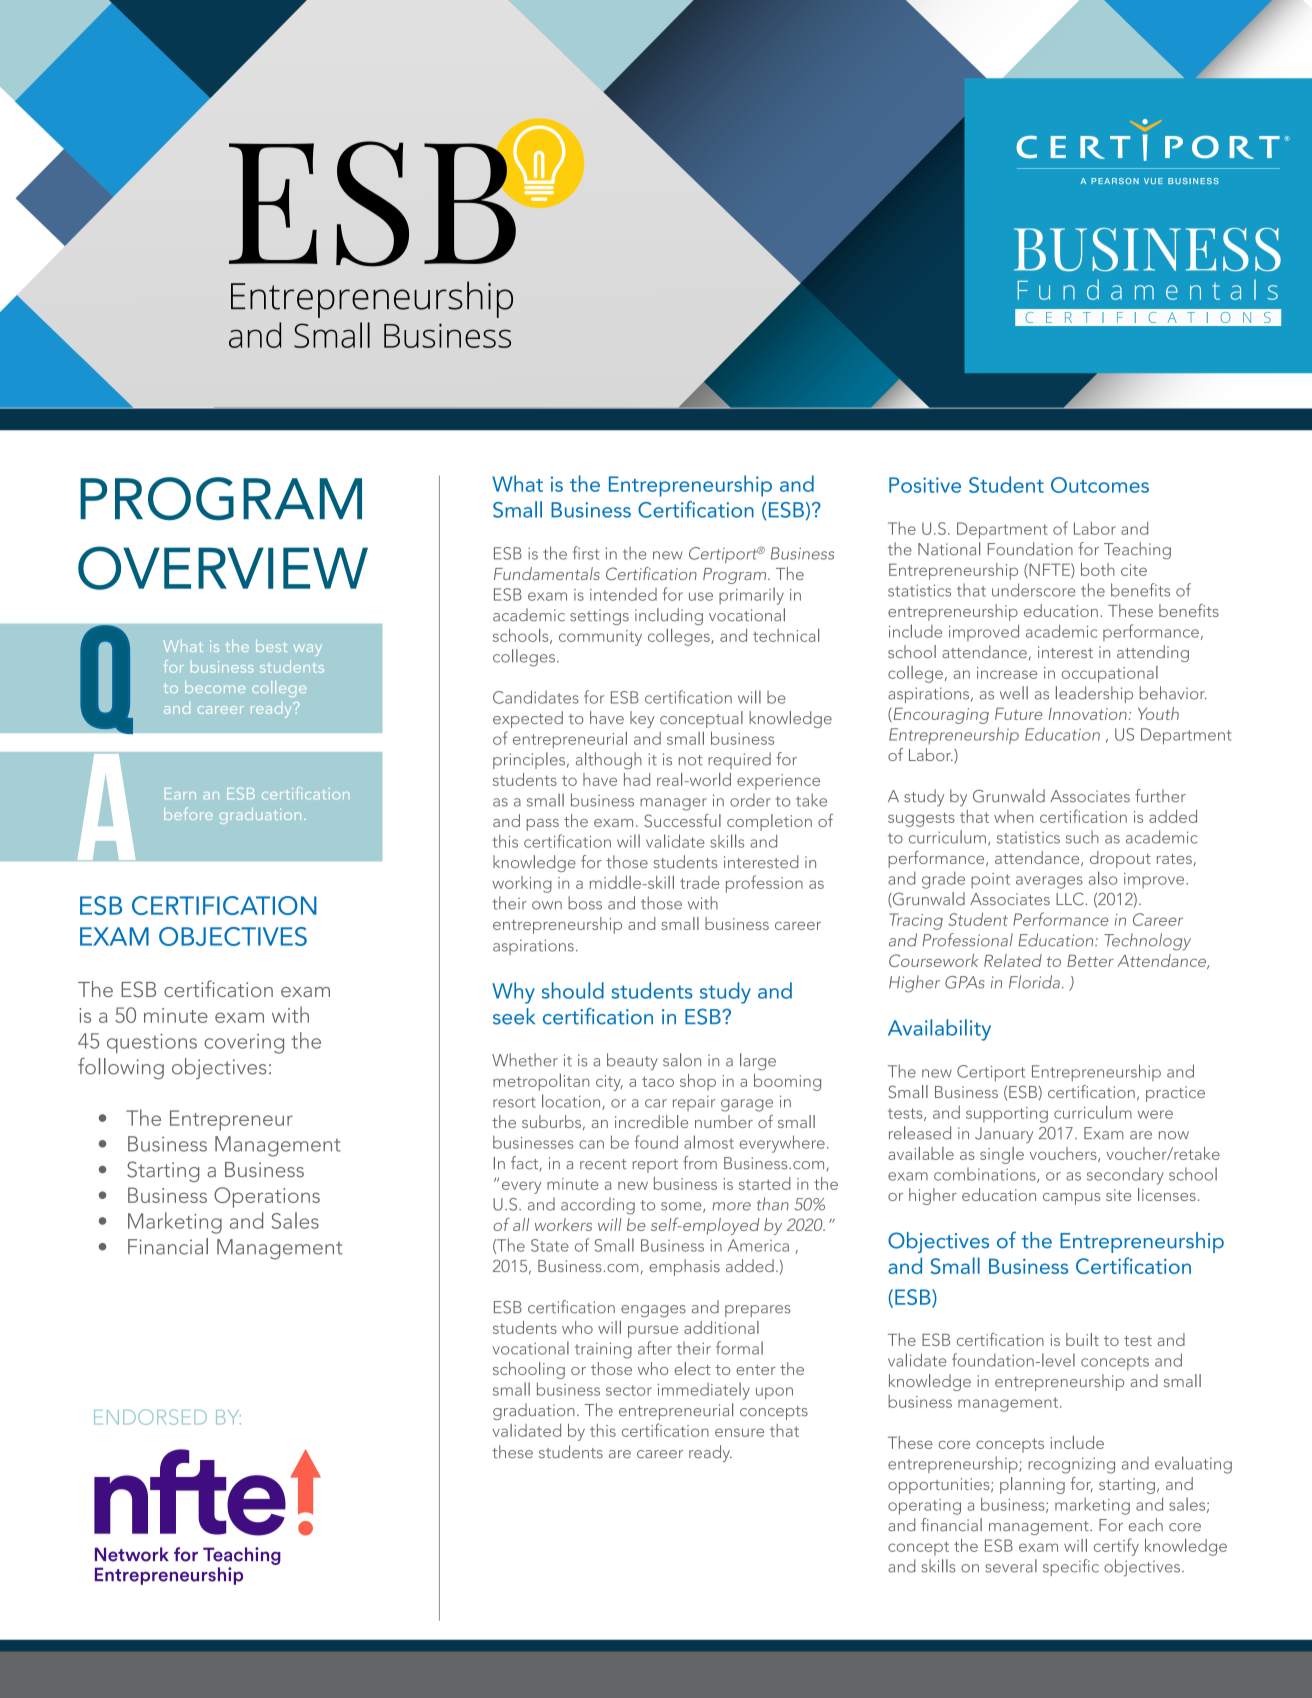 Image resolution: width=1312 pixels, height=1698 pixels. I want to click on covering, so click(244, 1044).
